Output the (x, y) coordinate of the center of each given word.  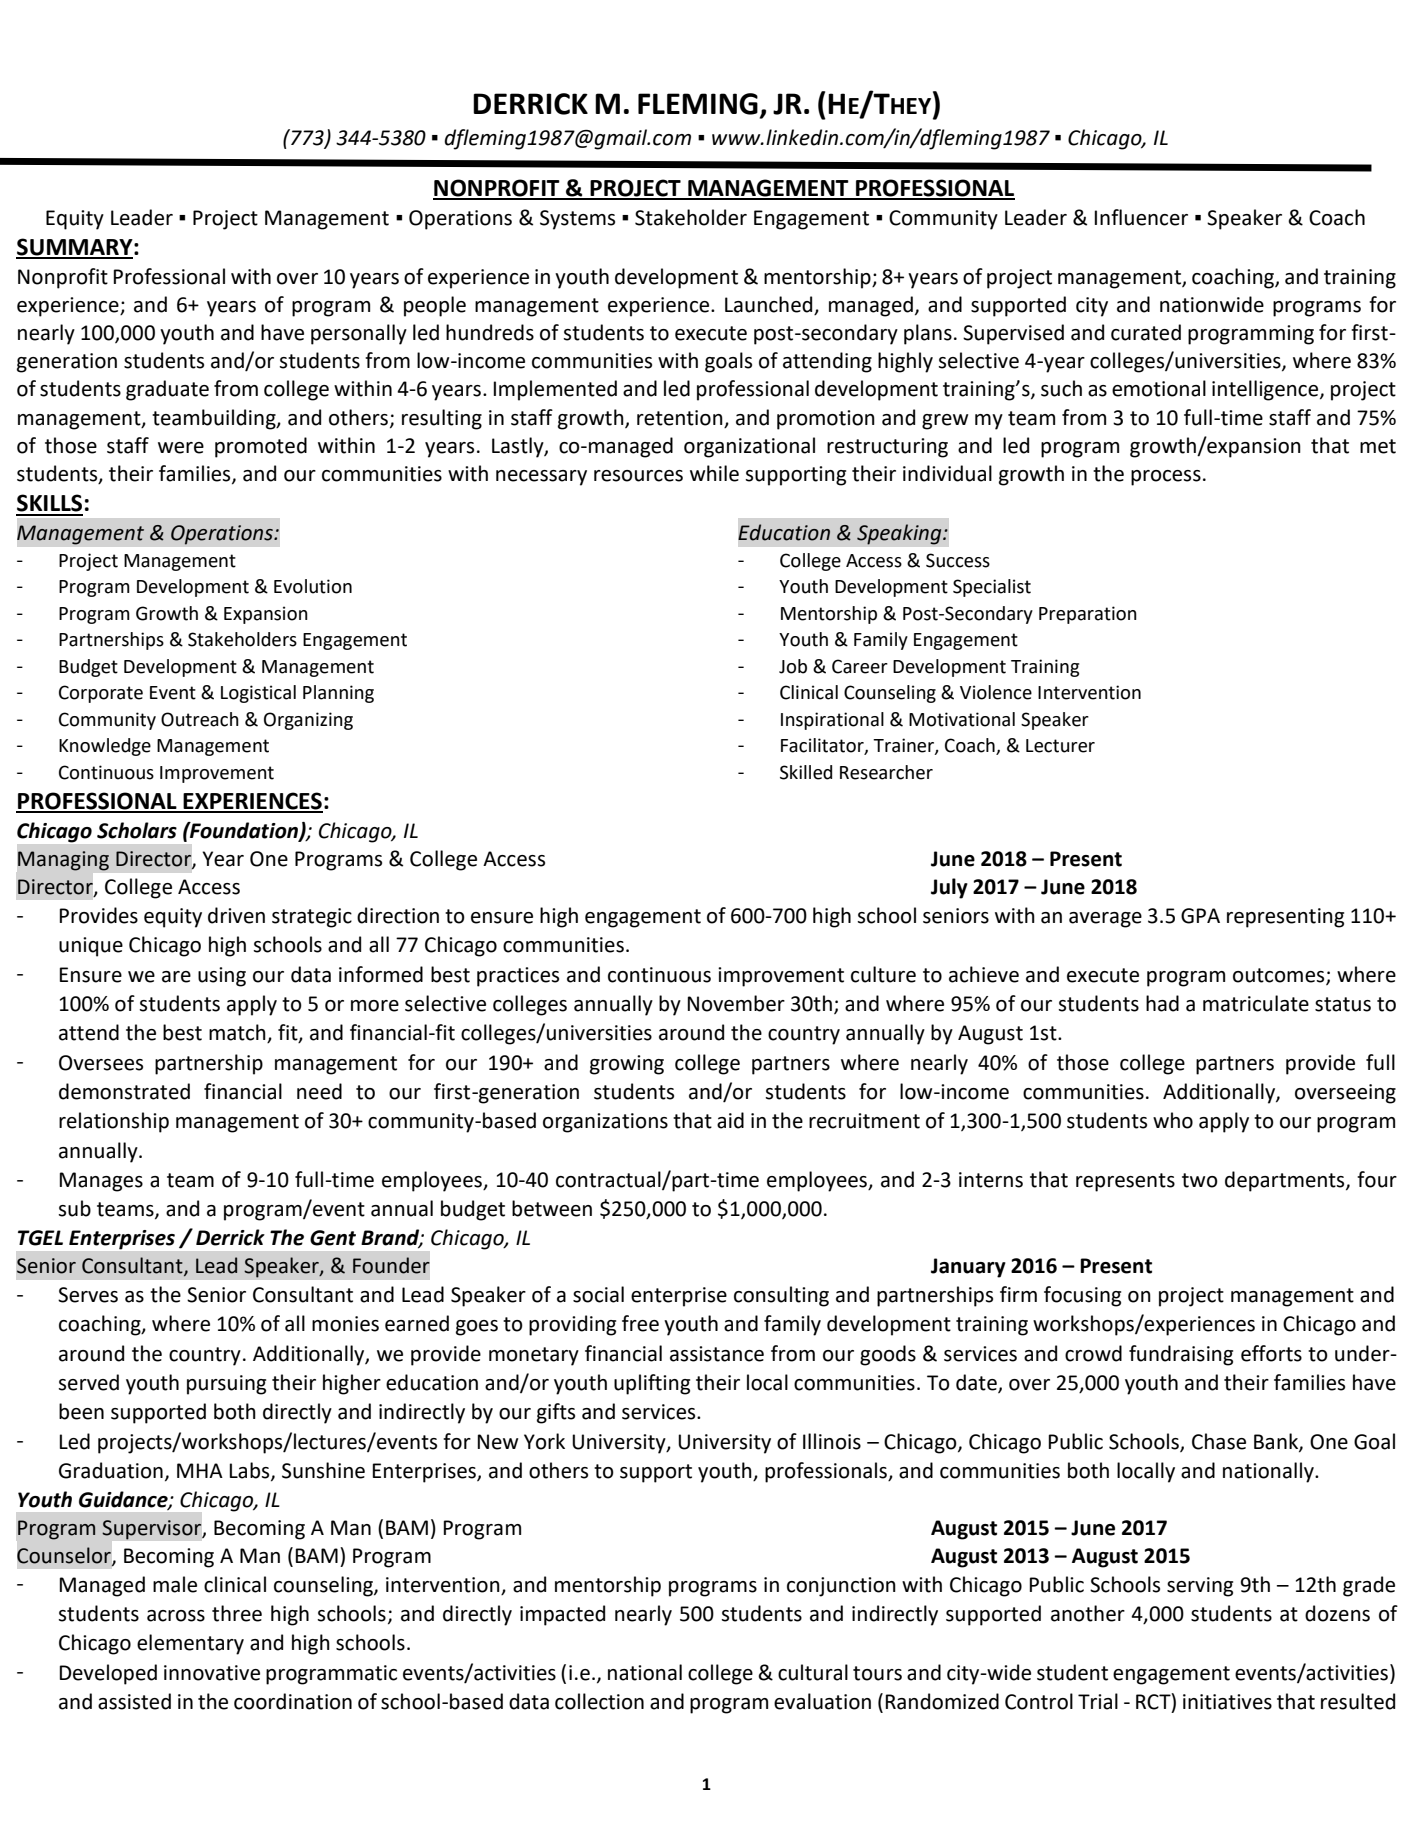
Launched (770, 305)
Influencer (1141, 217)
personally (359, 334)
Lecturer (1060, 746)
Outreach (200, 719)
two (1200, 1180)
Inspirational (832, 721)
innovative (212, 1673)
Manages (101, 1182)
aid (730, 1120)
